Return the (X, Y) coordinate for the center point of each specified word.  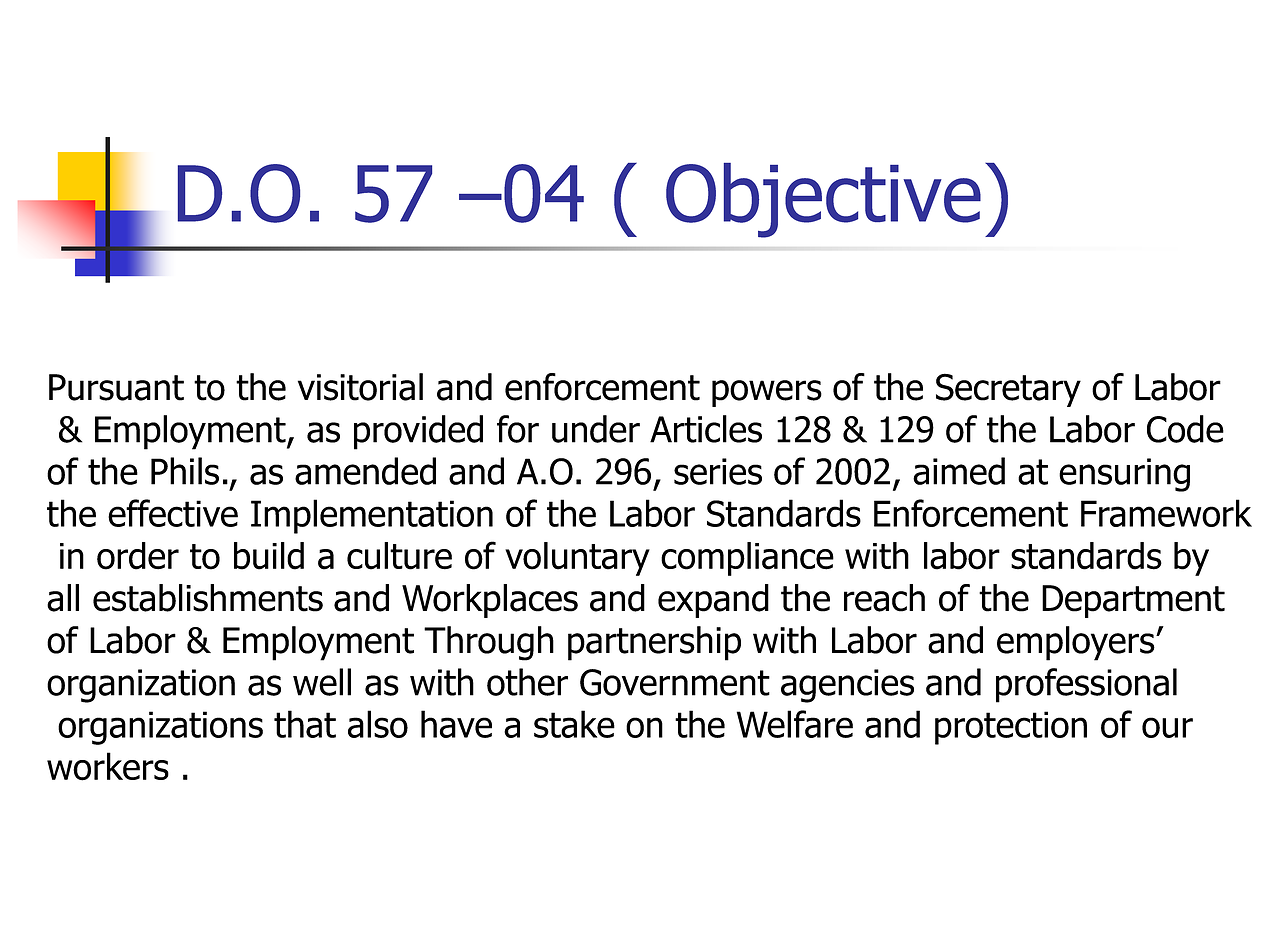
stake (574, 724)
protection (1011, 728)
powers (767, 393)
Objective (823, 200)
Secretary (1008, 390)
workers (108, 766)
